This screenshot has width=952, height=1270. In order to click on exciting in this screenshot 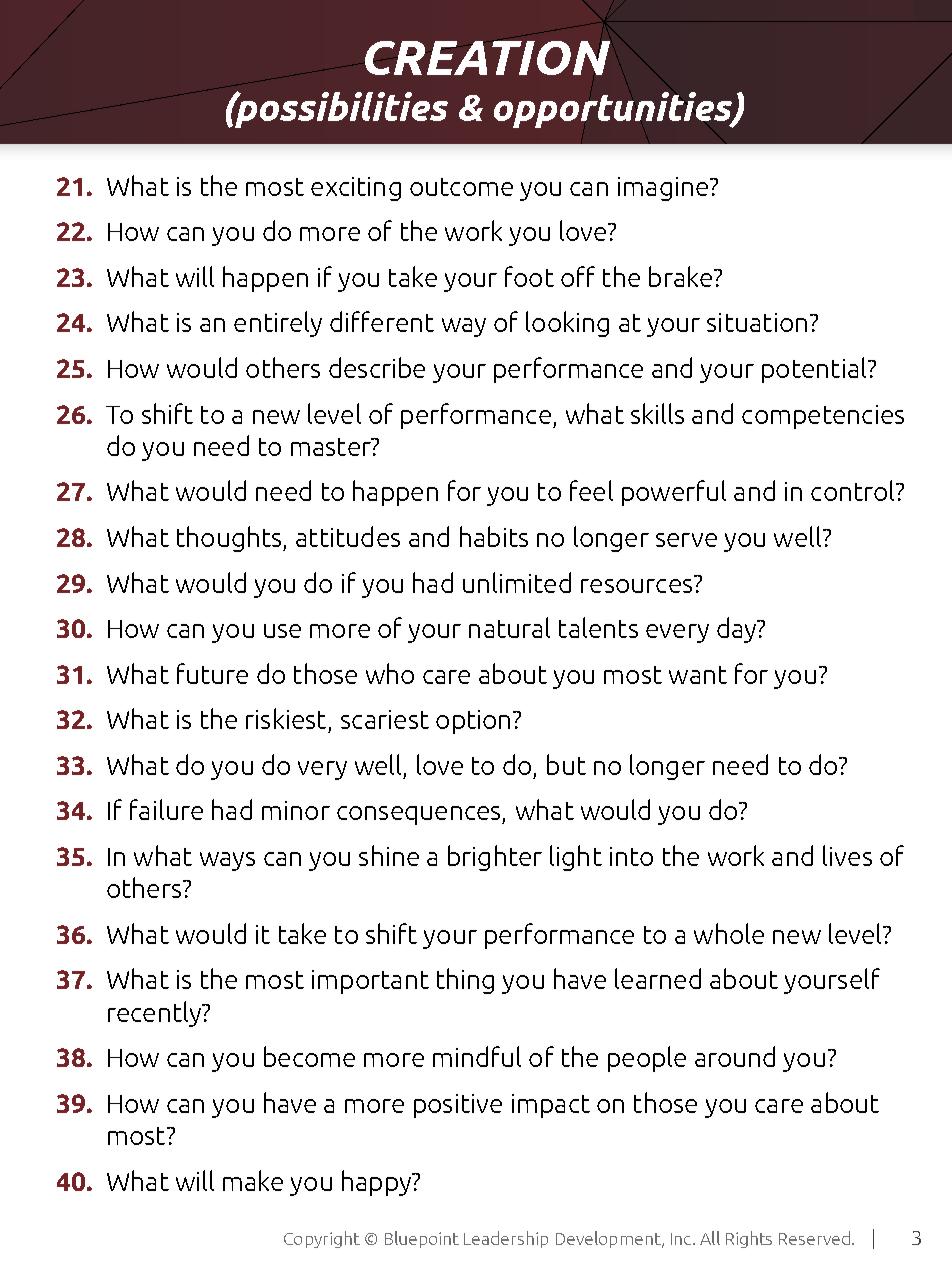, I will do `click(356, 189)`.
